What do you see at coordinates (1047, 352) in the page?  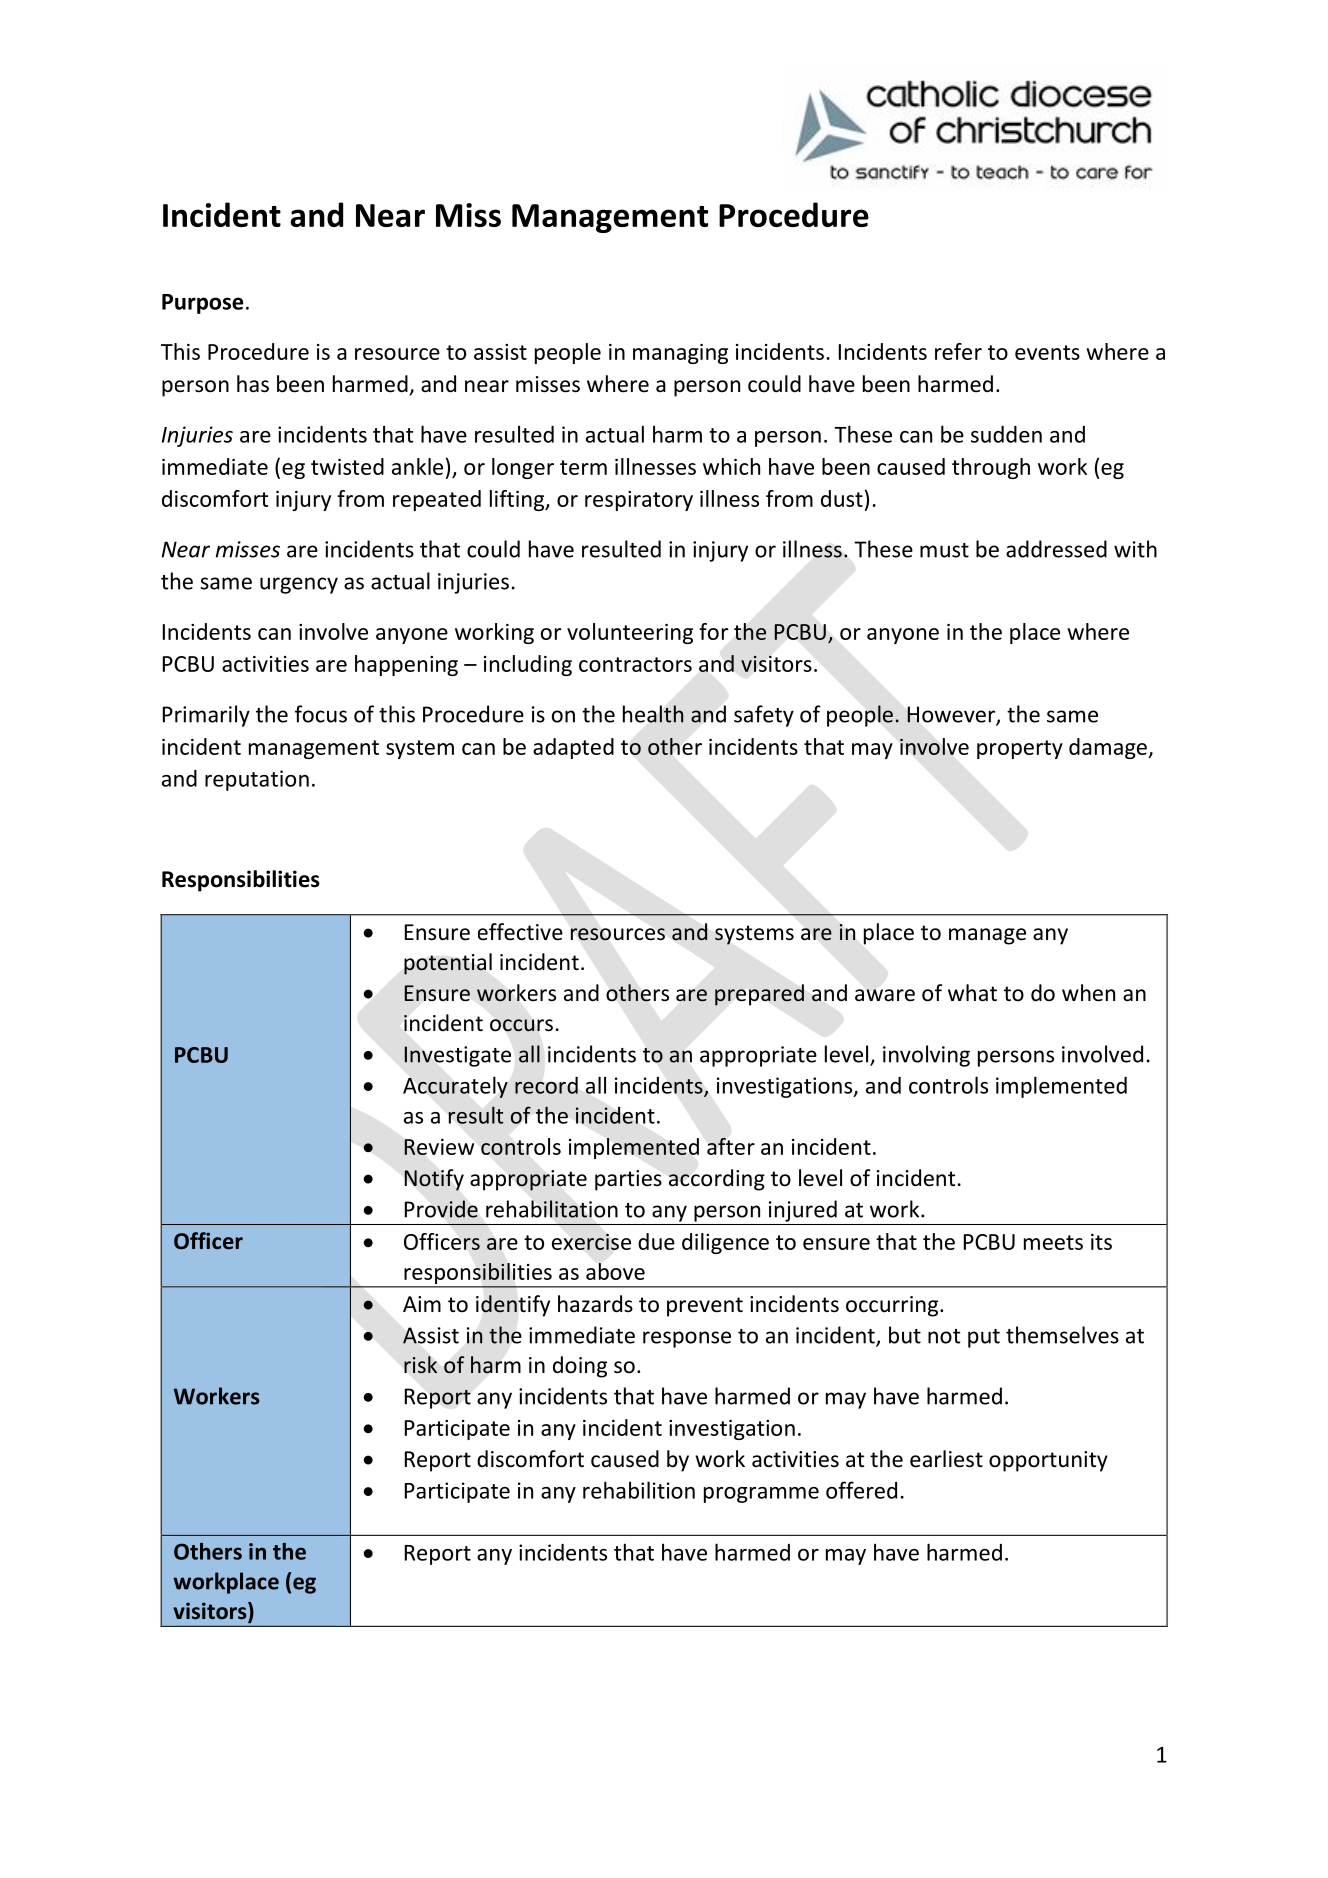 I see `events` at bounding box center [1047, 352].
